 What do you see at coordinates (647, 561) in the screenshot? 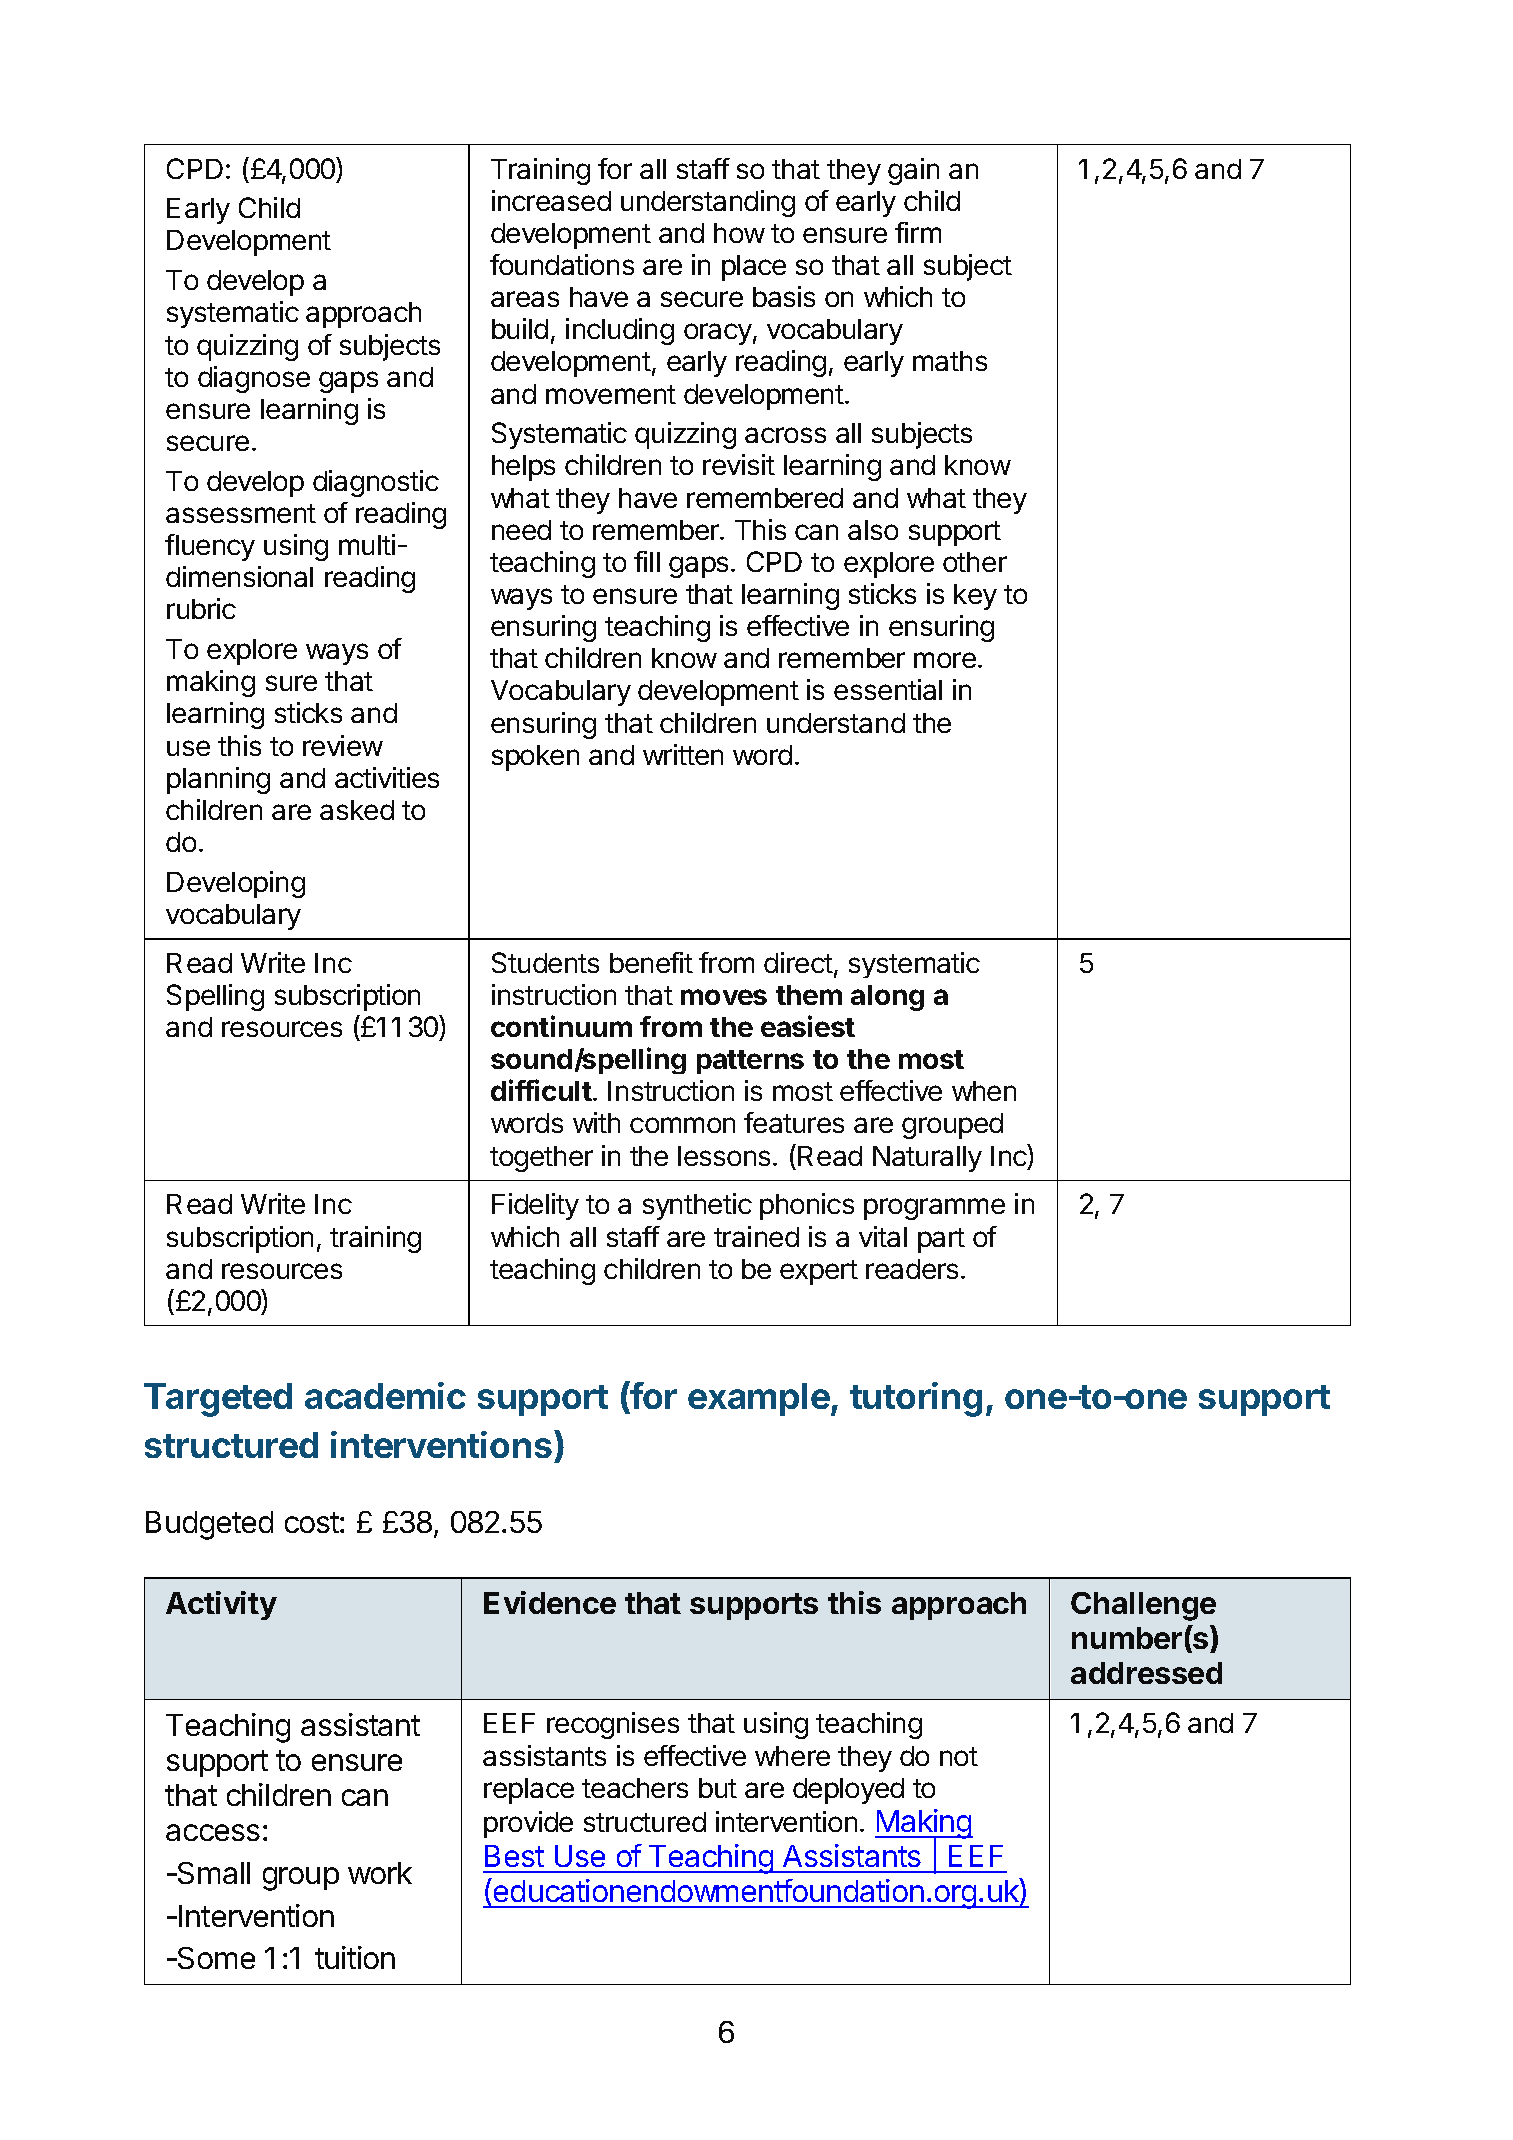
I see `fill` at bounding box center [647, 561].
